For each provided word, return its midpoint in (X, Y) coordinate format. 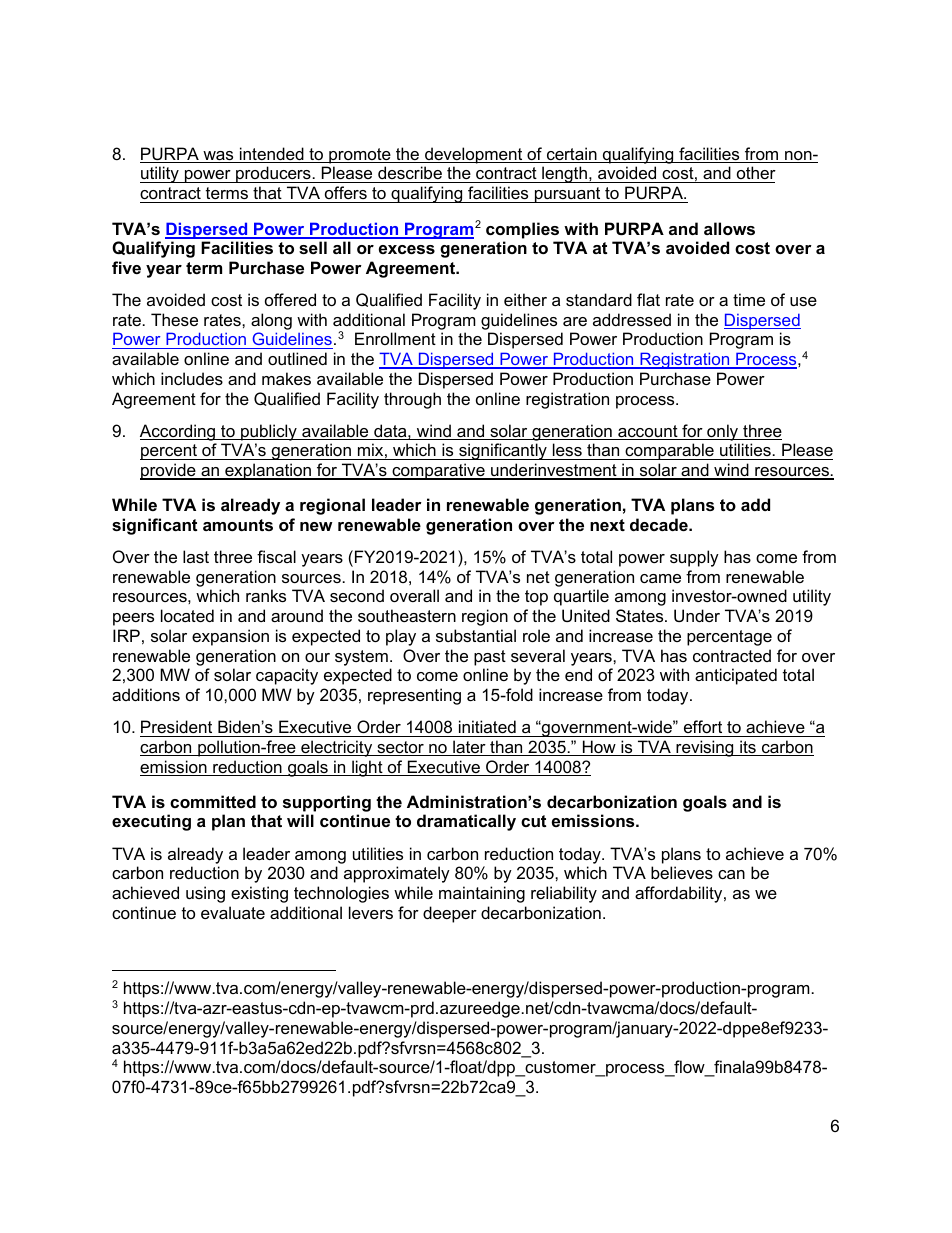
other (755, 174)
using (205, 894)
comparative (438, 471)
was (218, 157)
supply (694, 558)
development (474, 155)
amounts (238, 525)
